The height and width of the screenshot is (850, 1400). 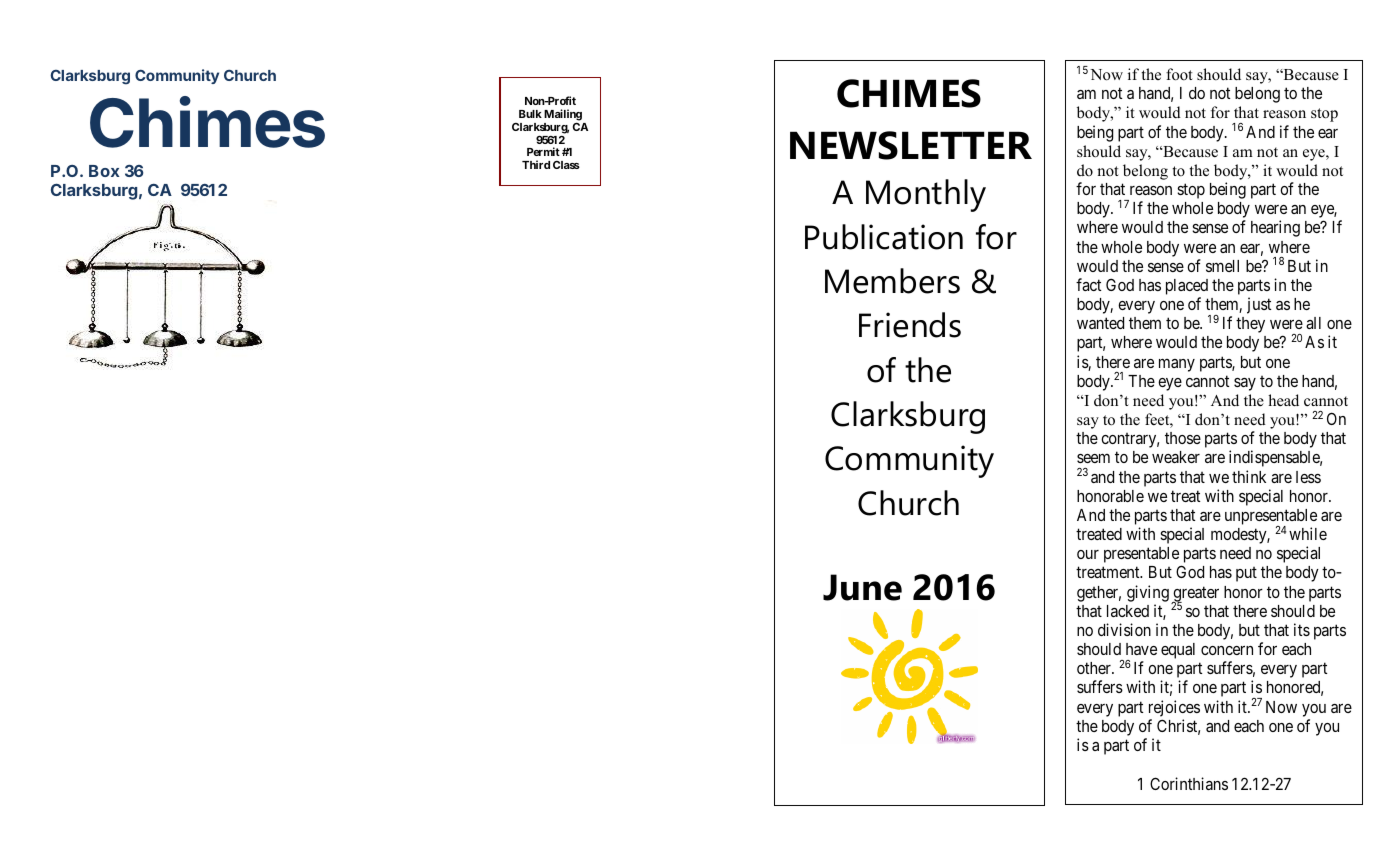 I want to click on Corinthians, so click(x=1189, y=783).
